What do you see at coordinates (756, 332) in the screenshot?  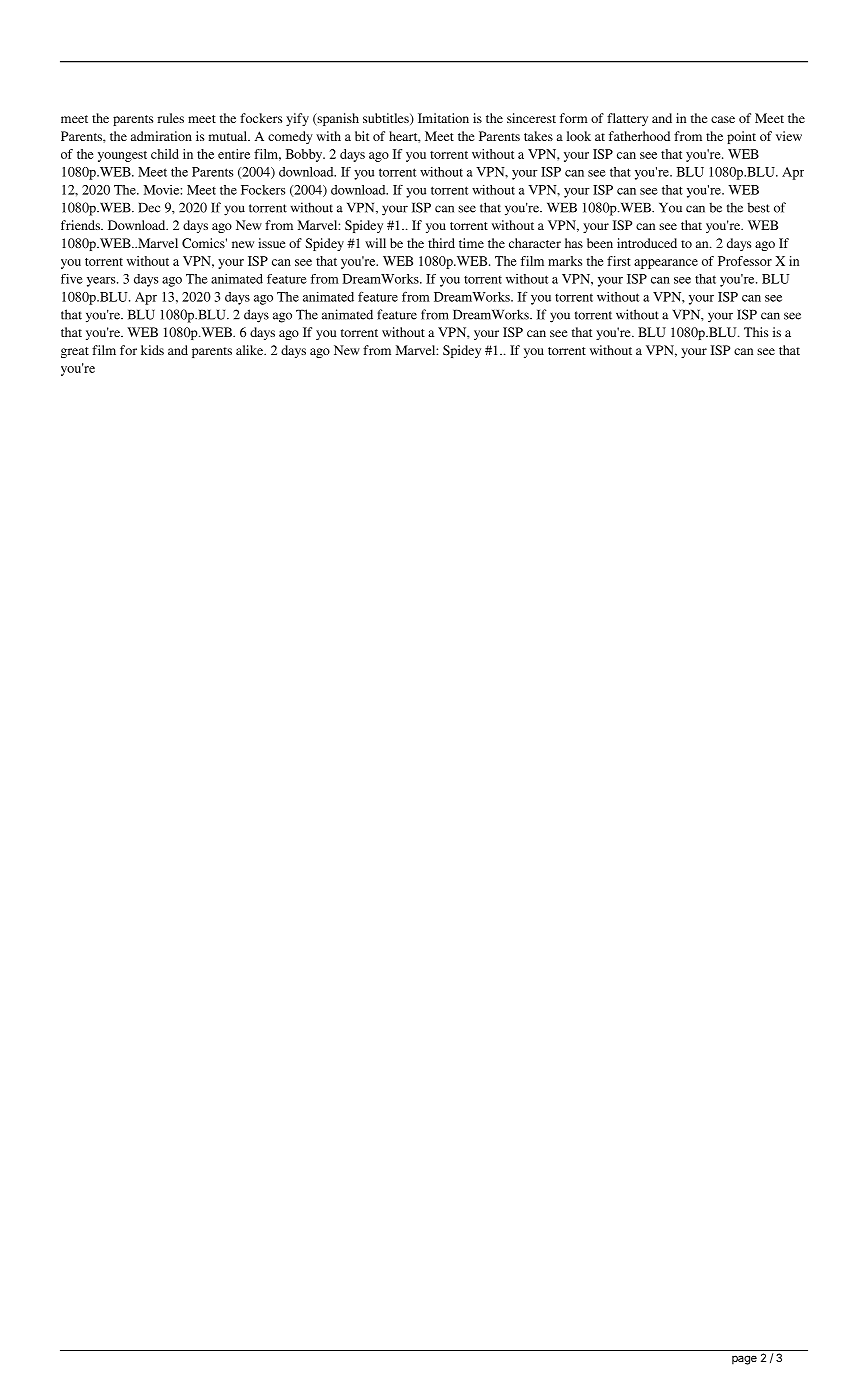 I see `This` at bounding box center [756, 332].
